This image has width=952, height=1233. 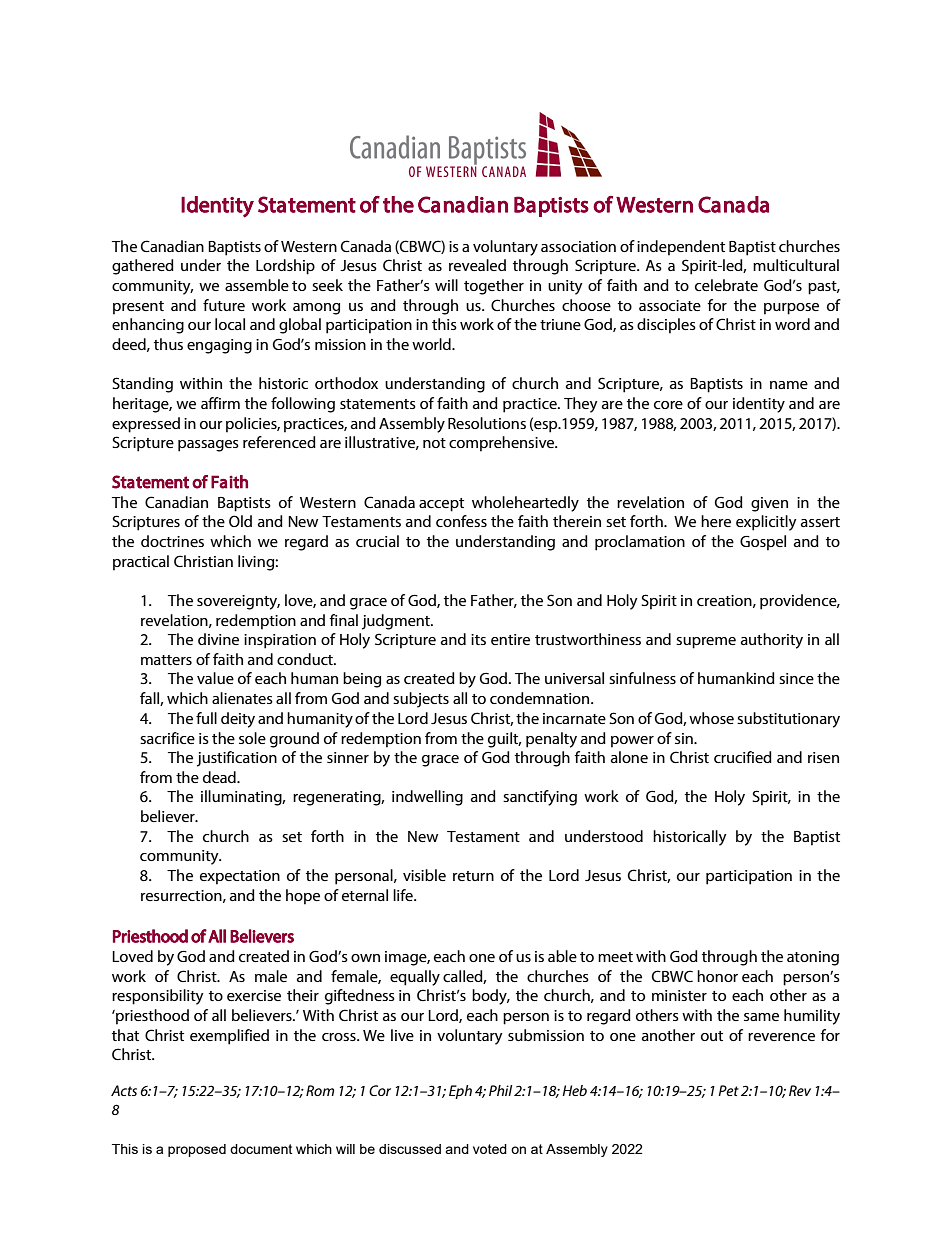 I want to click on full, so click(x=206, y=718).
